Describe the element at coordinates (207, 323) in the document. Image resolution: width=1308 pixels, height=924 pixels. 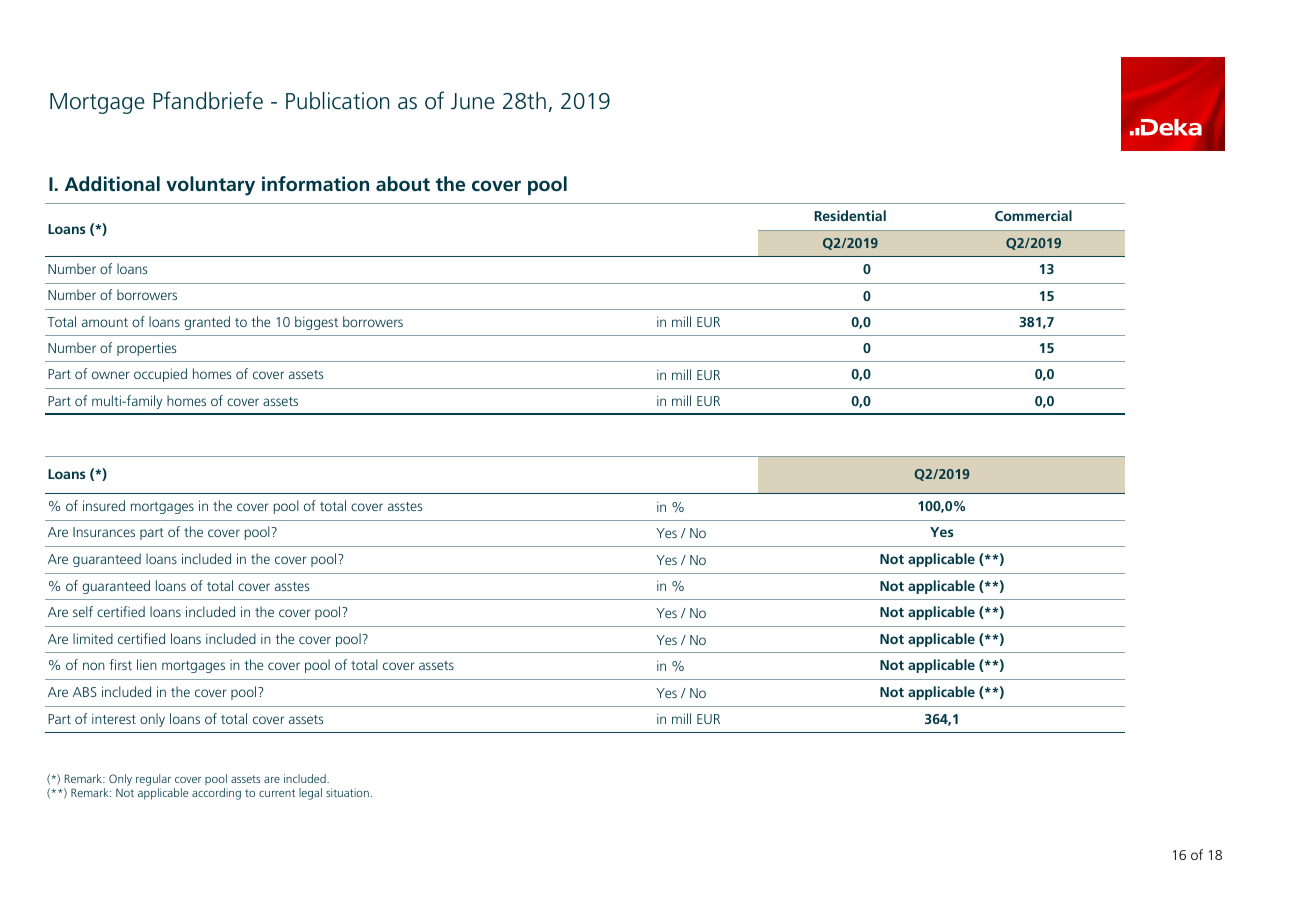
I see `granted` at that location.
